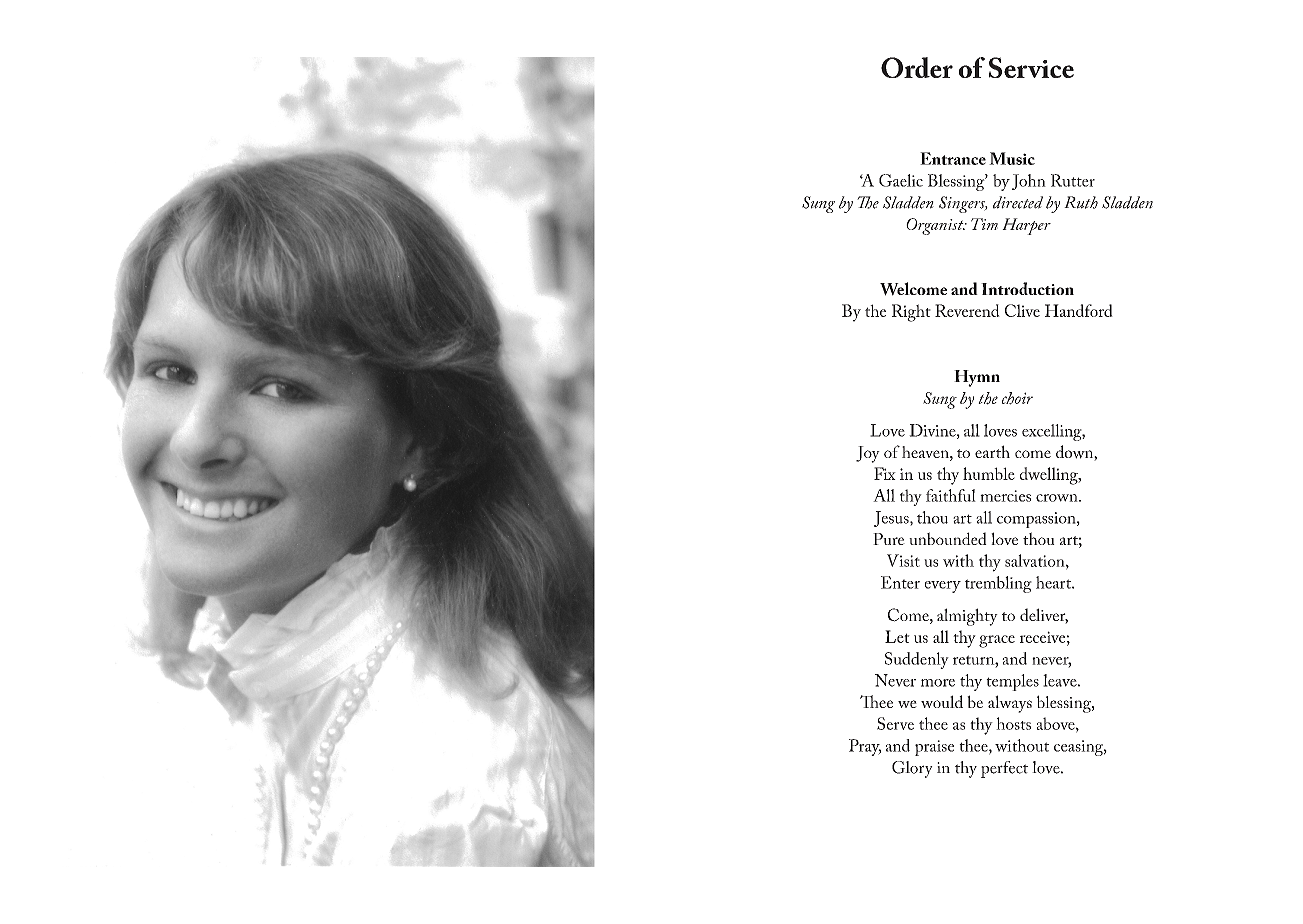 The height and width of the screenshot is (924, 1303). What do you see at coordinates (953, 158) in the screenshot?
I see `Entrance` at bounding box center [953, 158].
